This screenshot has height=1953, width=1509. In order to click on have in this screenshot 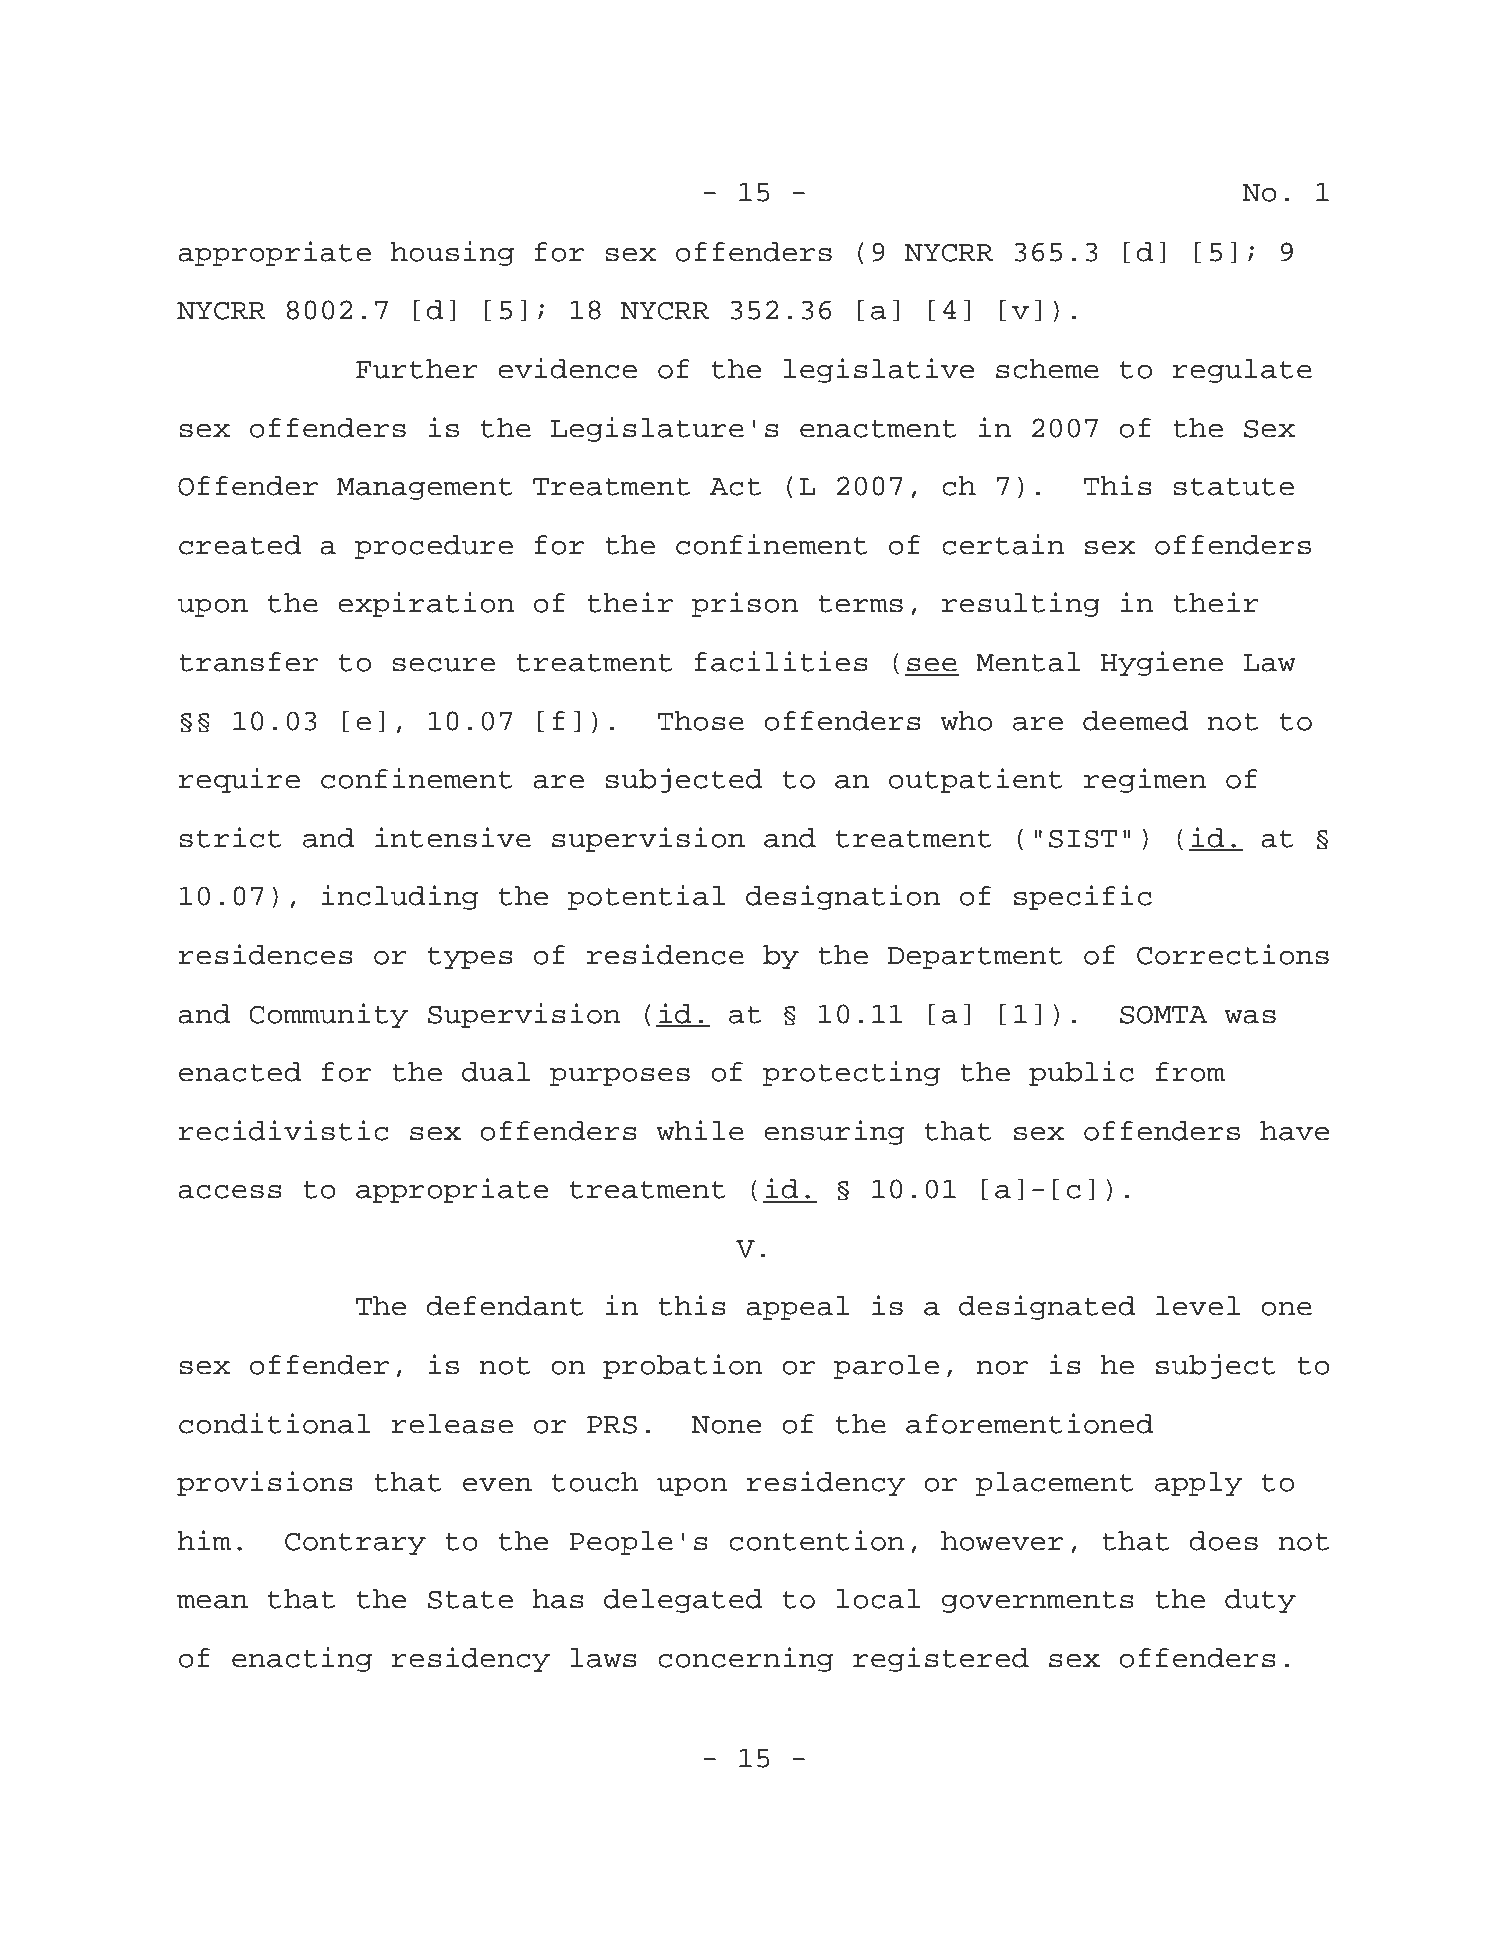, I will do `click(1294, 1131)`.
